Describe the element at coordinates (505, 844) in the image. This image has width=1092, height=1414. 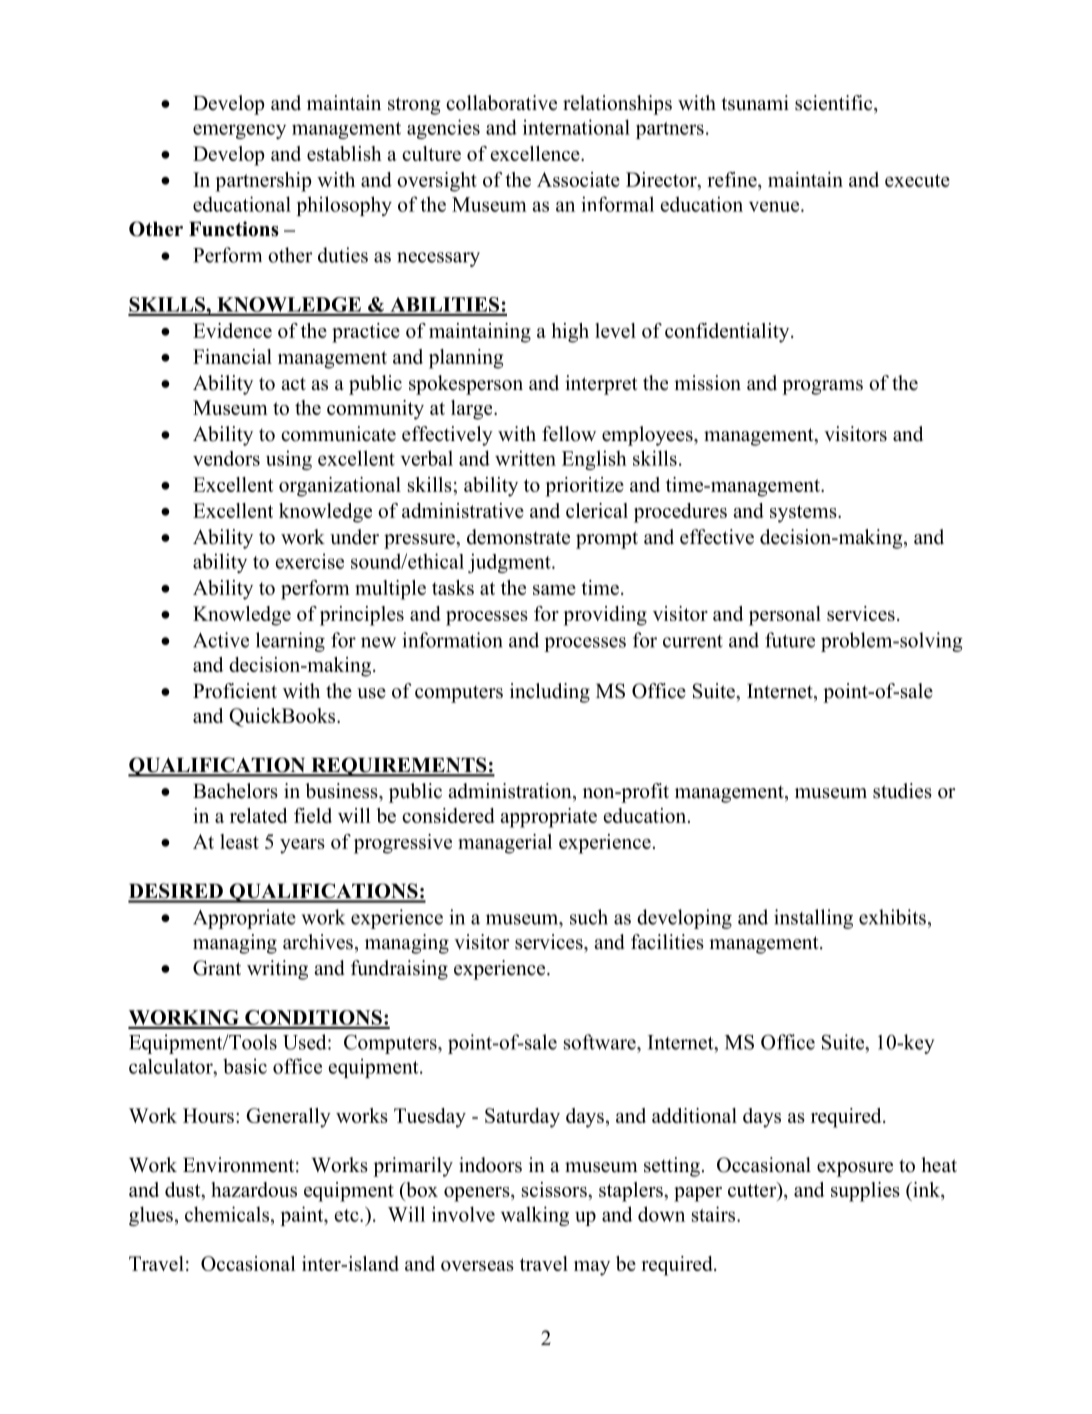
I see `managerial` at that location.
